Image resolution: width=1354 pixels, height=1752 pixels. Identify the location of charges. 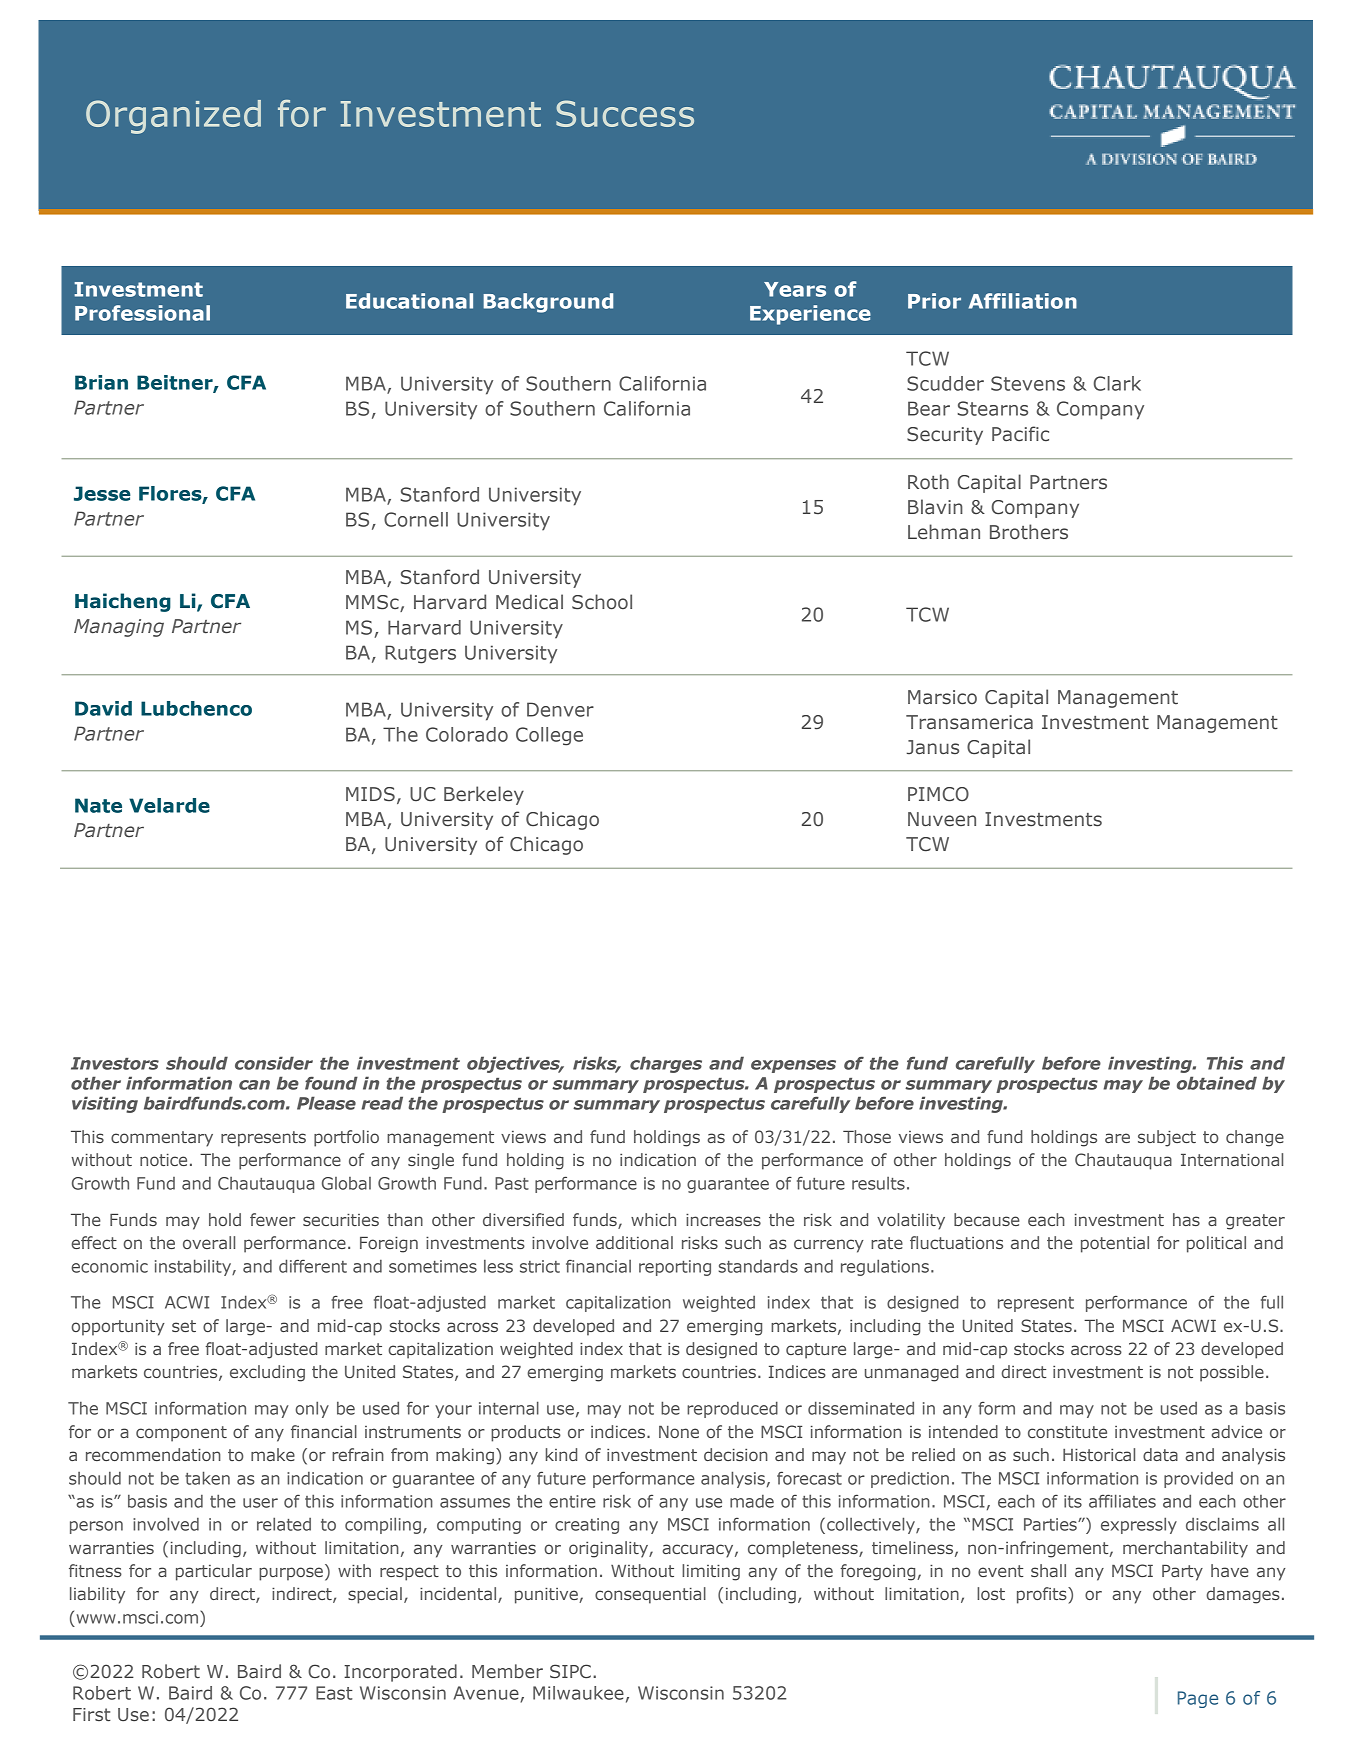
(666, 1064).
